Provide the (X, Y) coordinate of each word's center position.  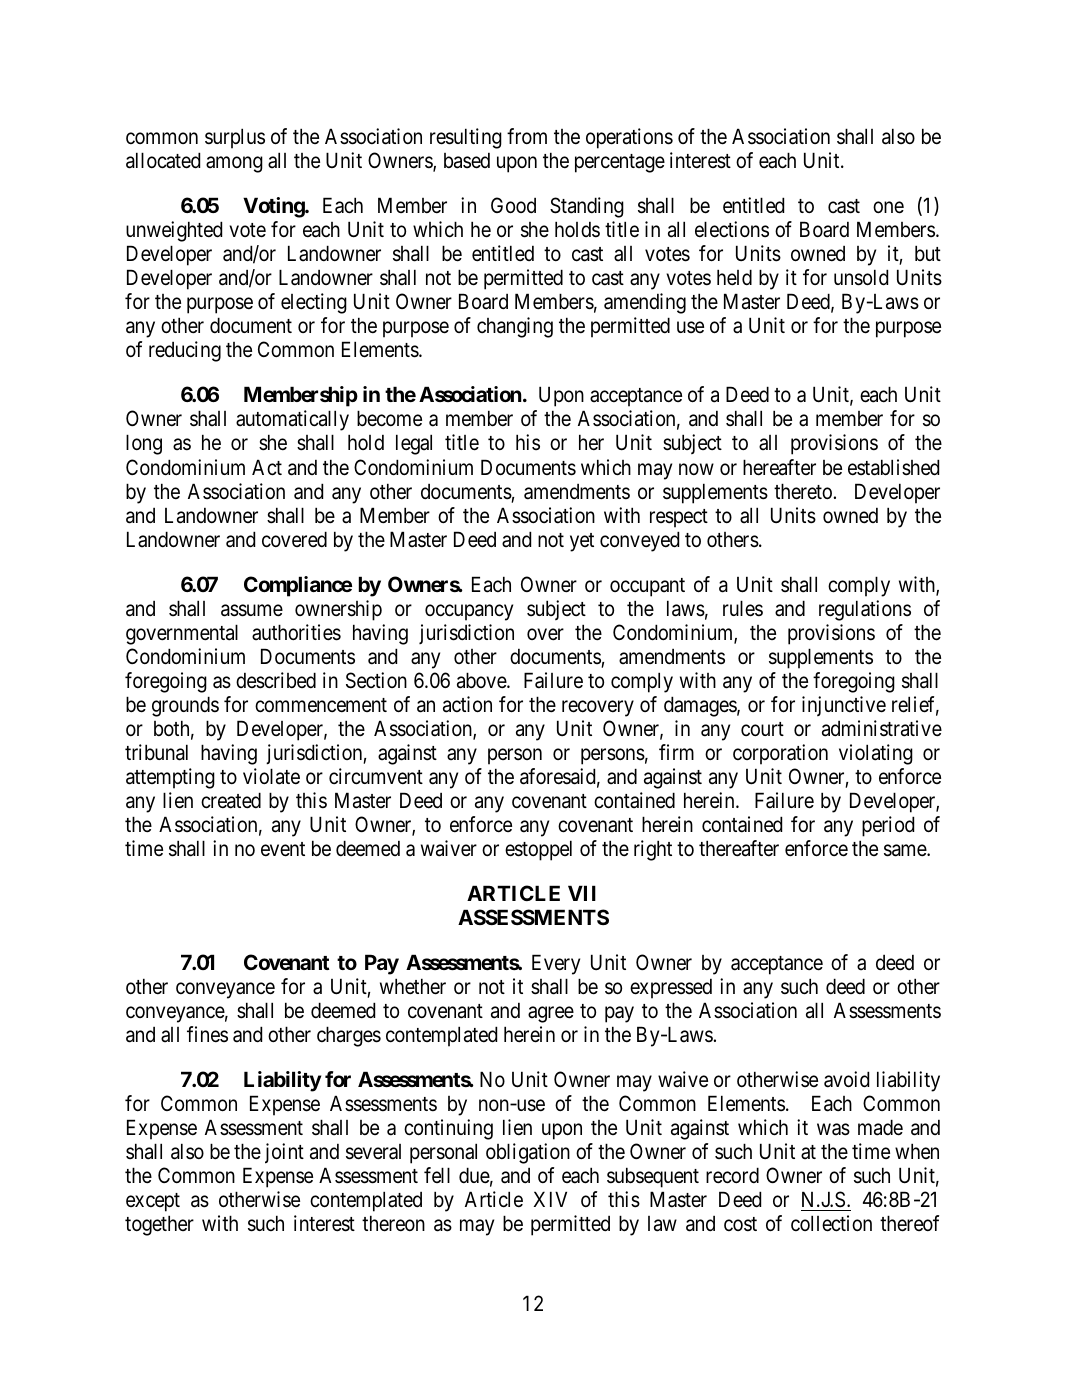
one (888, 208)
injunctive (844, 706)
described (276, 680)
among (234, 165)
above (482, 680)
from (527, 136)
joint (284, 1153)
